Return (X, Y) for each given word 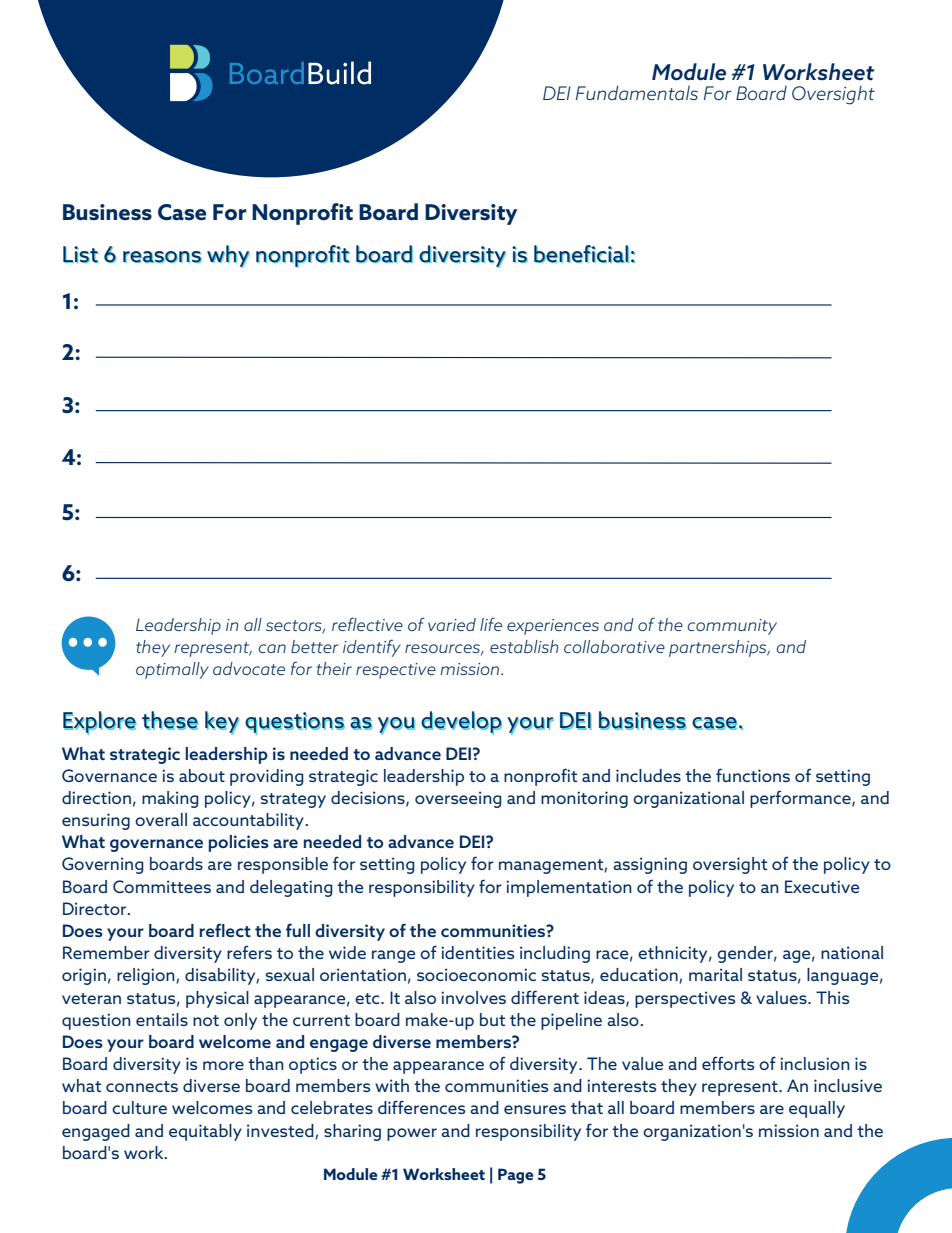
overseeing (458, 799)
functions (753, 775)
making (170, 799)
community (732, 627)
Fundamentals (637, 93)
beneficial (581, 254)
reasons (162, 257)
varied (452, 624)
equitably (205, 1132)
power (412, 1134)
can (272, 648)
